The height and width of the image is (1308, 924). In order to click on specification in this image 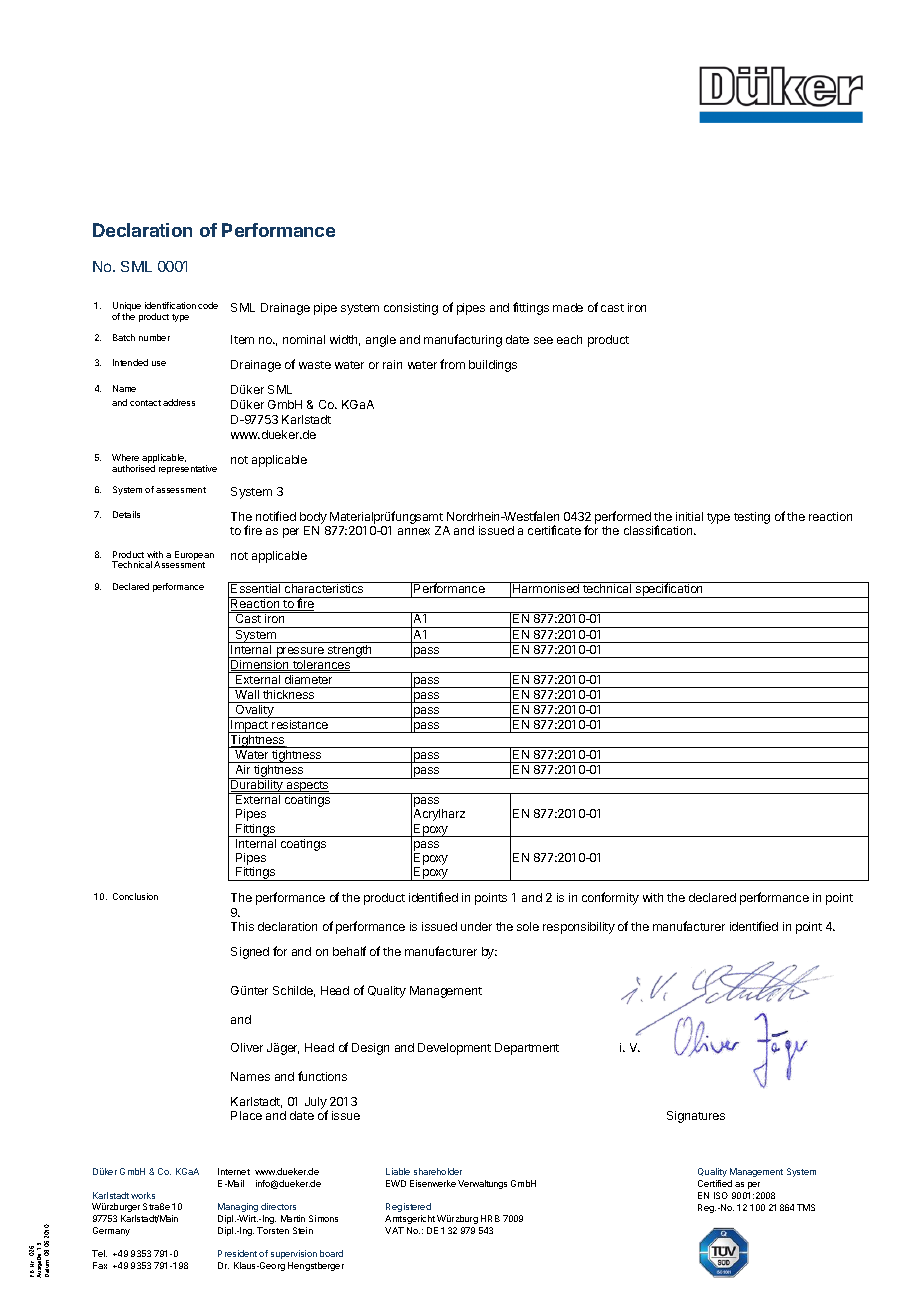, I will do `click(669, 590)`.
